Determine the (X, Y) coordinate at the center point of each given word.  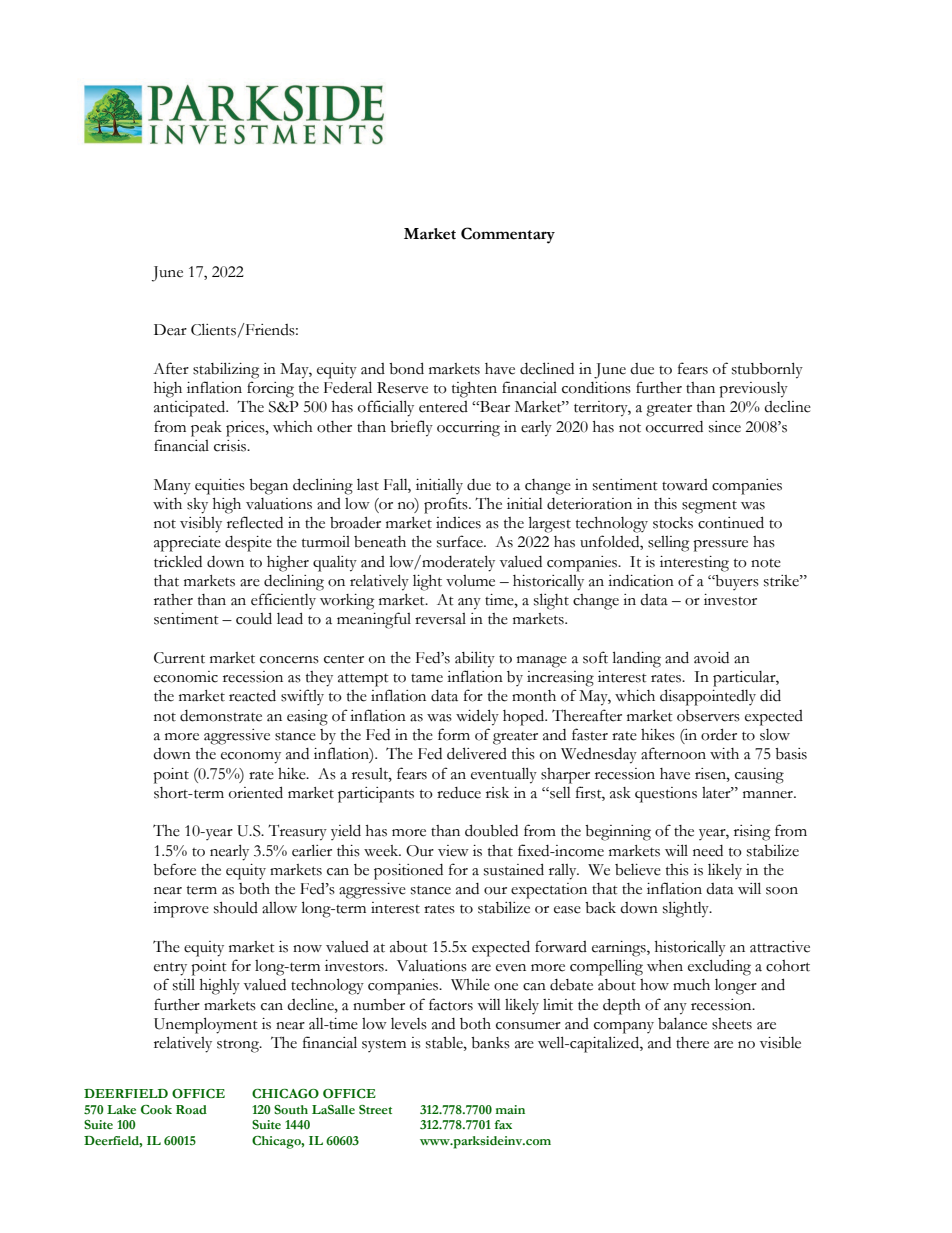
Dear (170, 330)
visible (780, 1043)
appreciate (187, 544)
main (510, 1109)
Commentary (508, 235)
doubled (491, 830)
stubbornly (767, 370)
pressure (720, 546)
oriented (256, 792)
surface (461, 541)
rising (752, 833)
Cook (156, 1110)
